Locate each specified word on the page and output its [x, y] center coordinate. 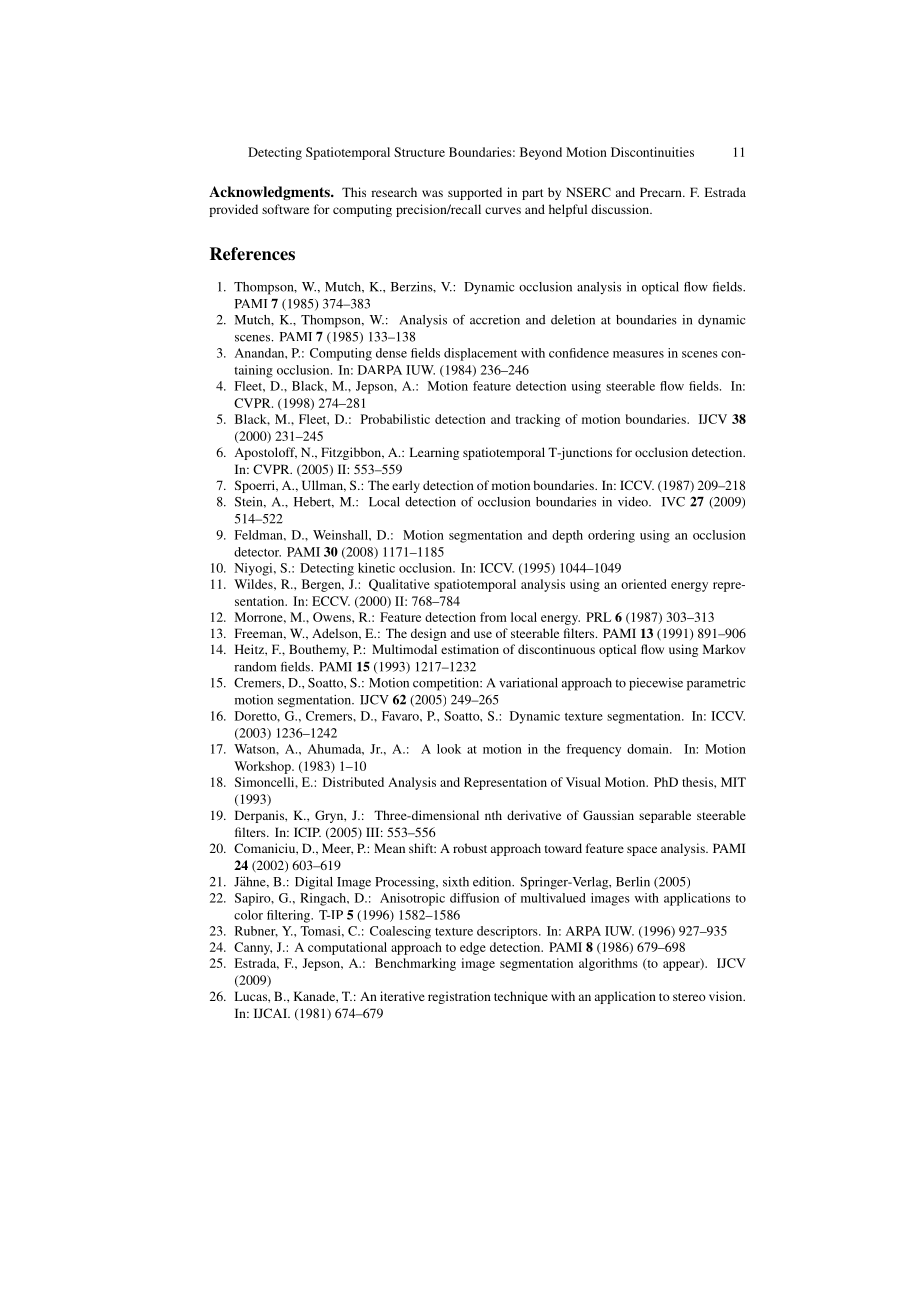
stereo [689, 997]
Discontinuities [652, 152]
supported [475, 193]
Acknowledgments [270, 193]
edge [473, 948]
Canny [253, 948]
